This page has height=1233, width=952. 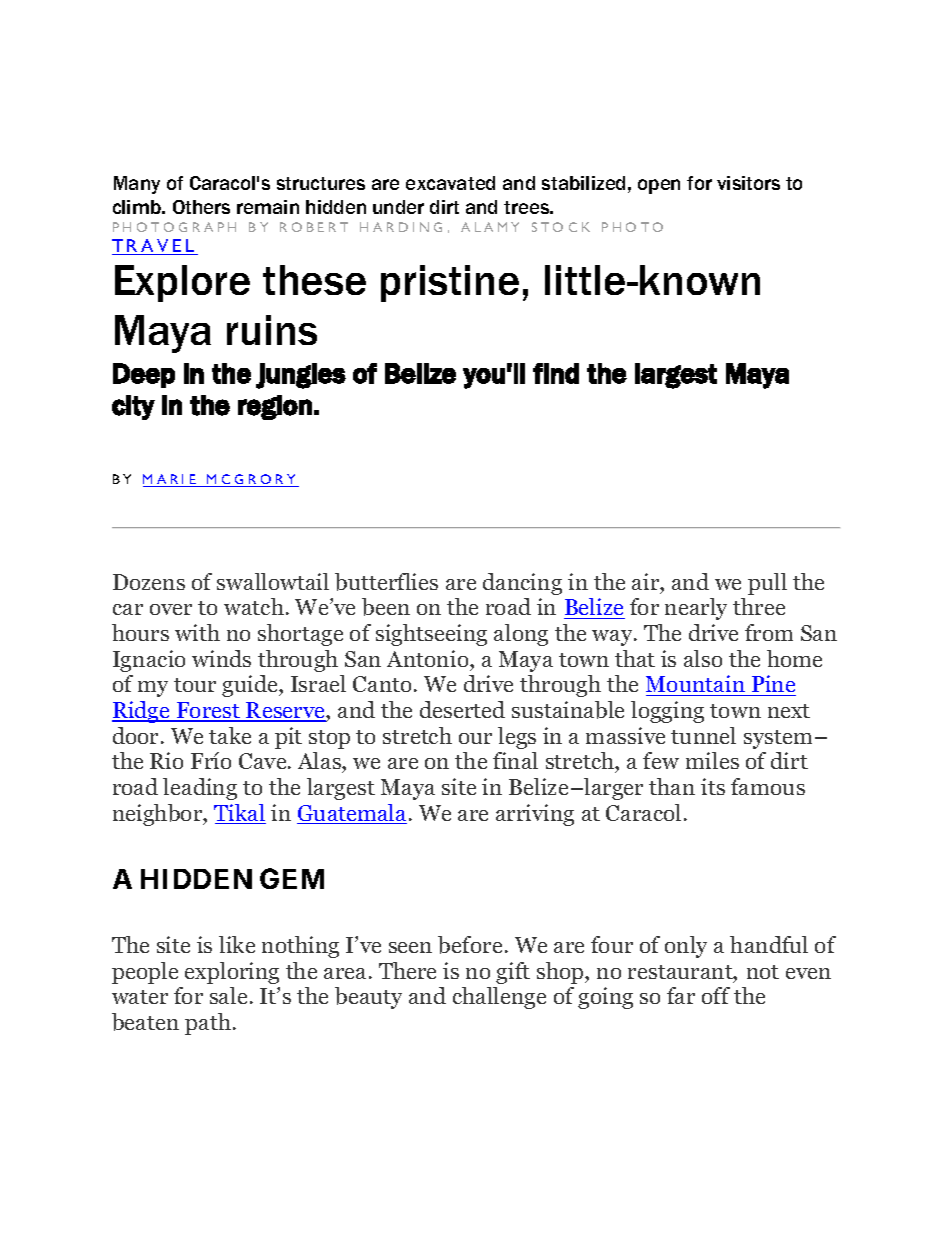 What do you see at coordinates (767, 584) in the page?
I see `pull` at bounding box center [767, 584].
